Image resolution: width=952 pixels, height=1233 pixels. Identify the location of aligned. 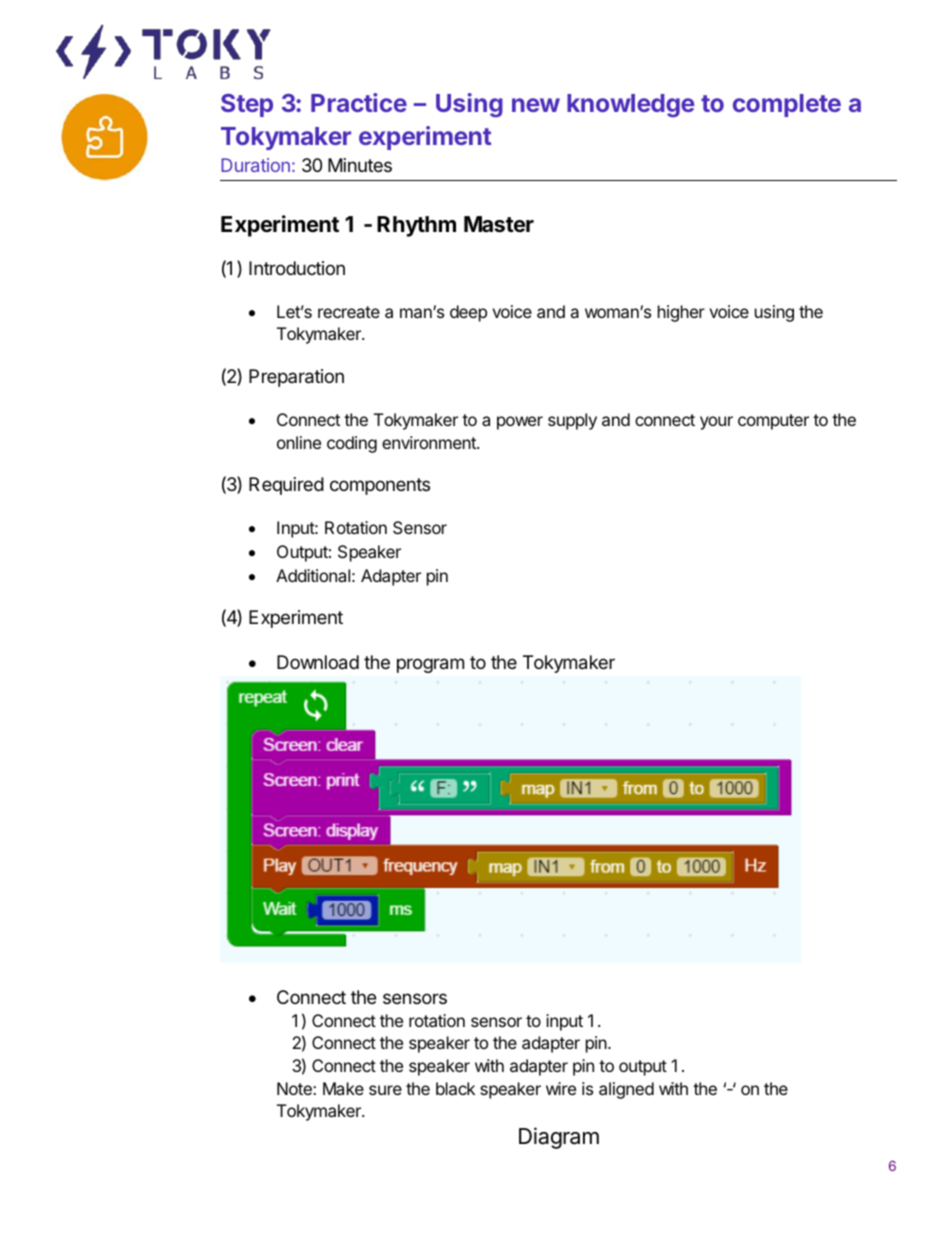
(626, 1090).
